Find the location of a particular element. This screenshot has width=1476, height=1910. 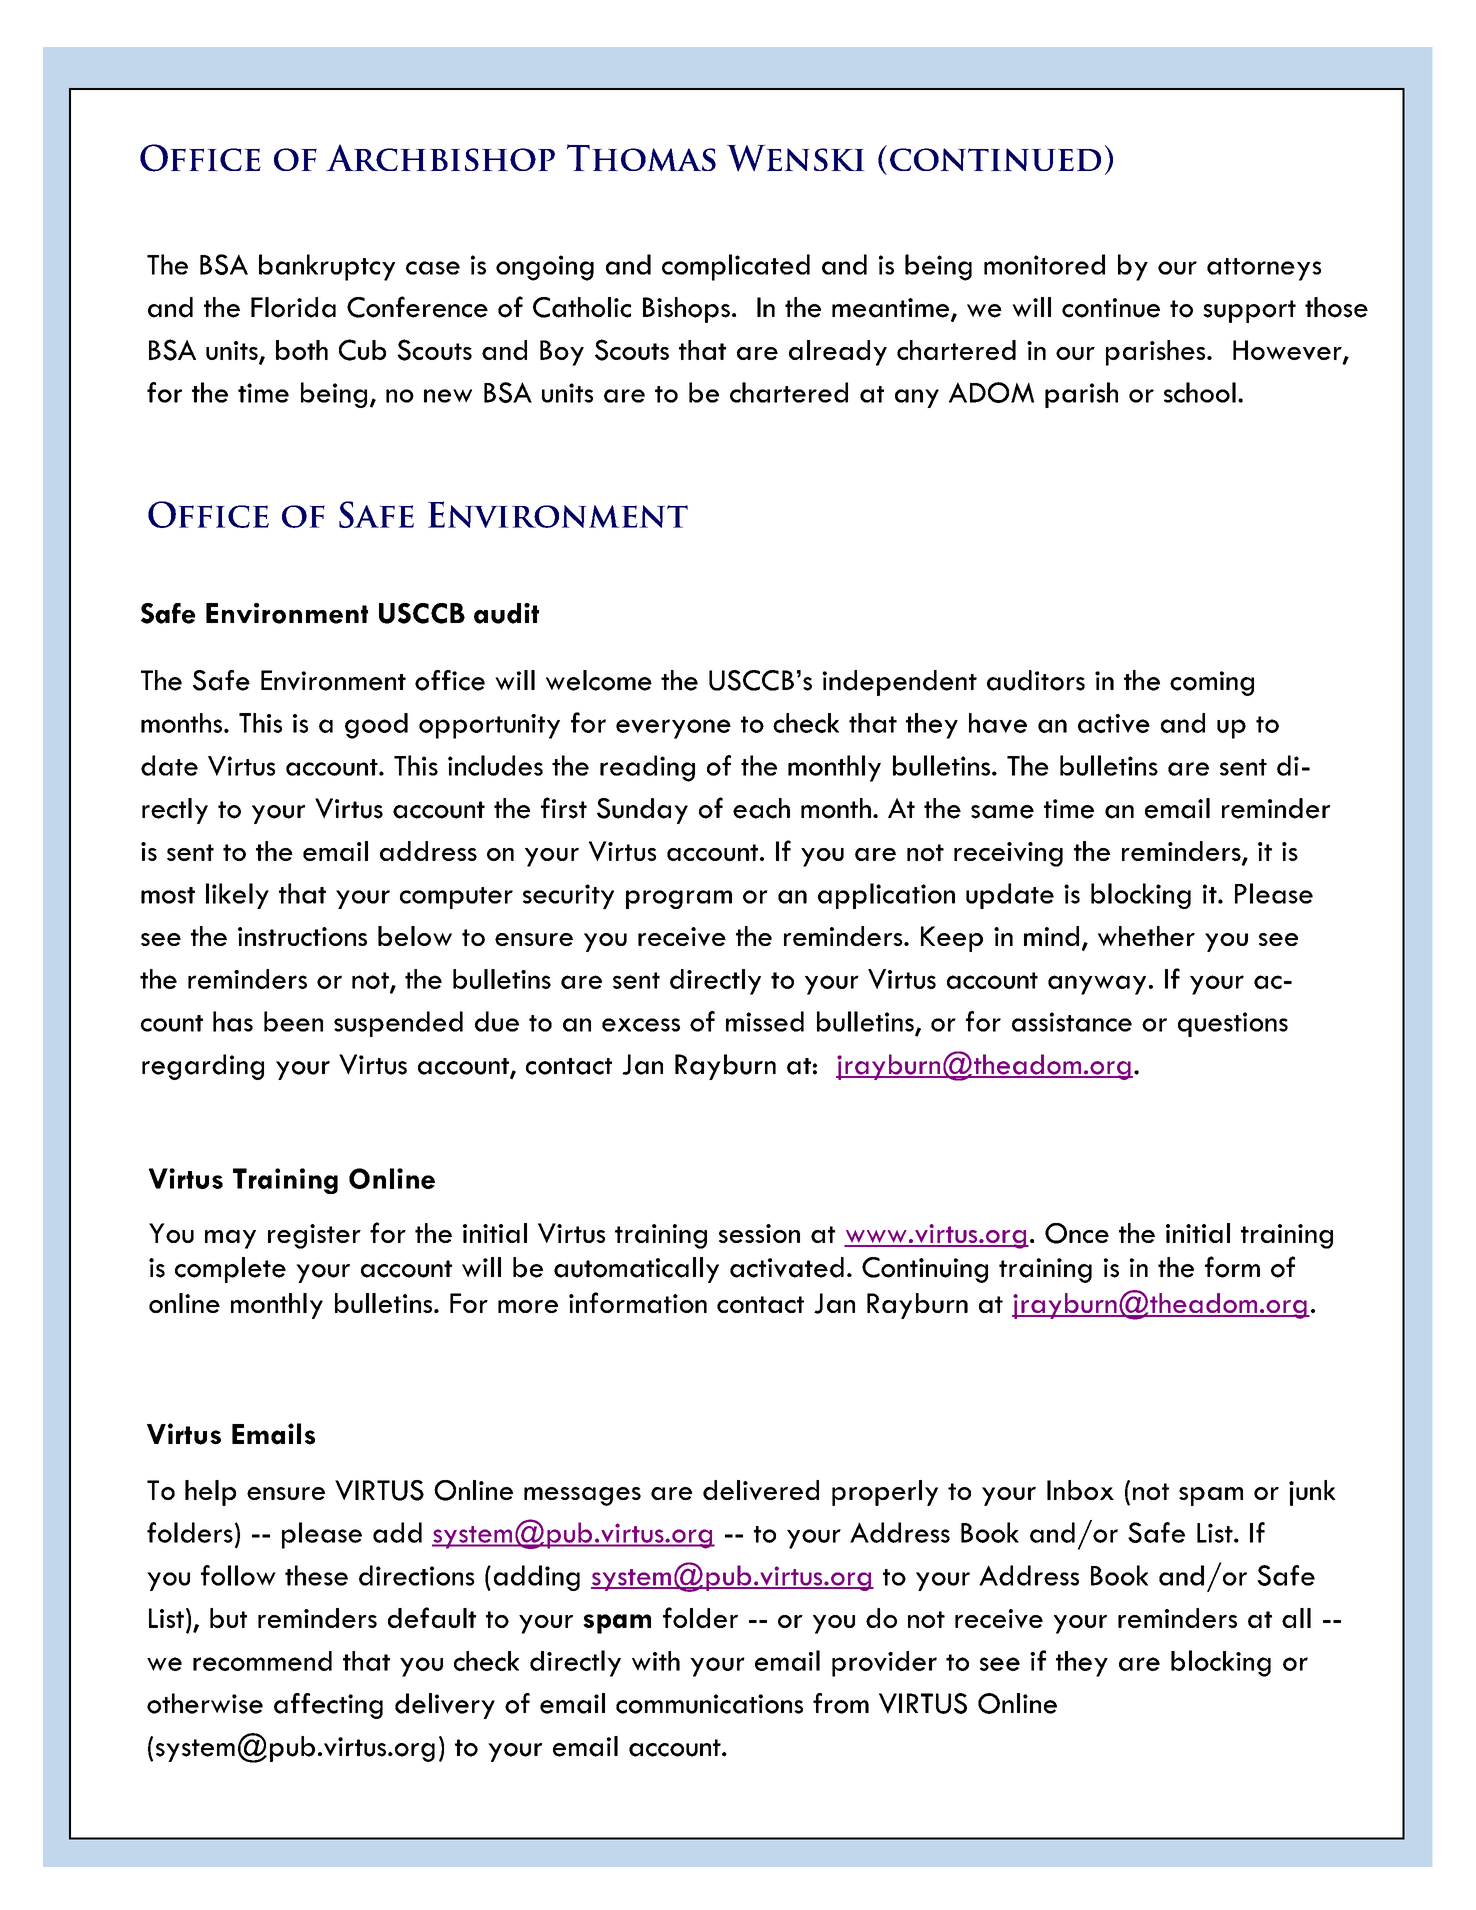

Florida is located at coordinates (293, 307).
